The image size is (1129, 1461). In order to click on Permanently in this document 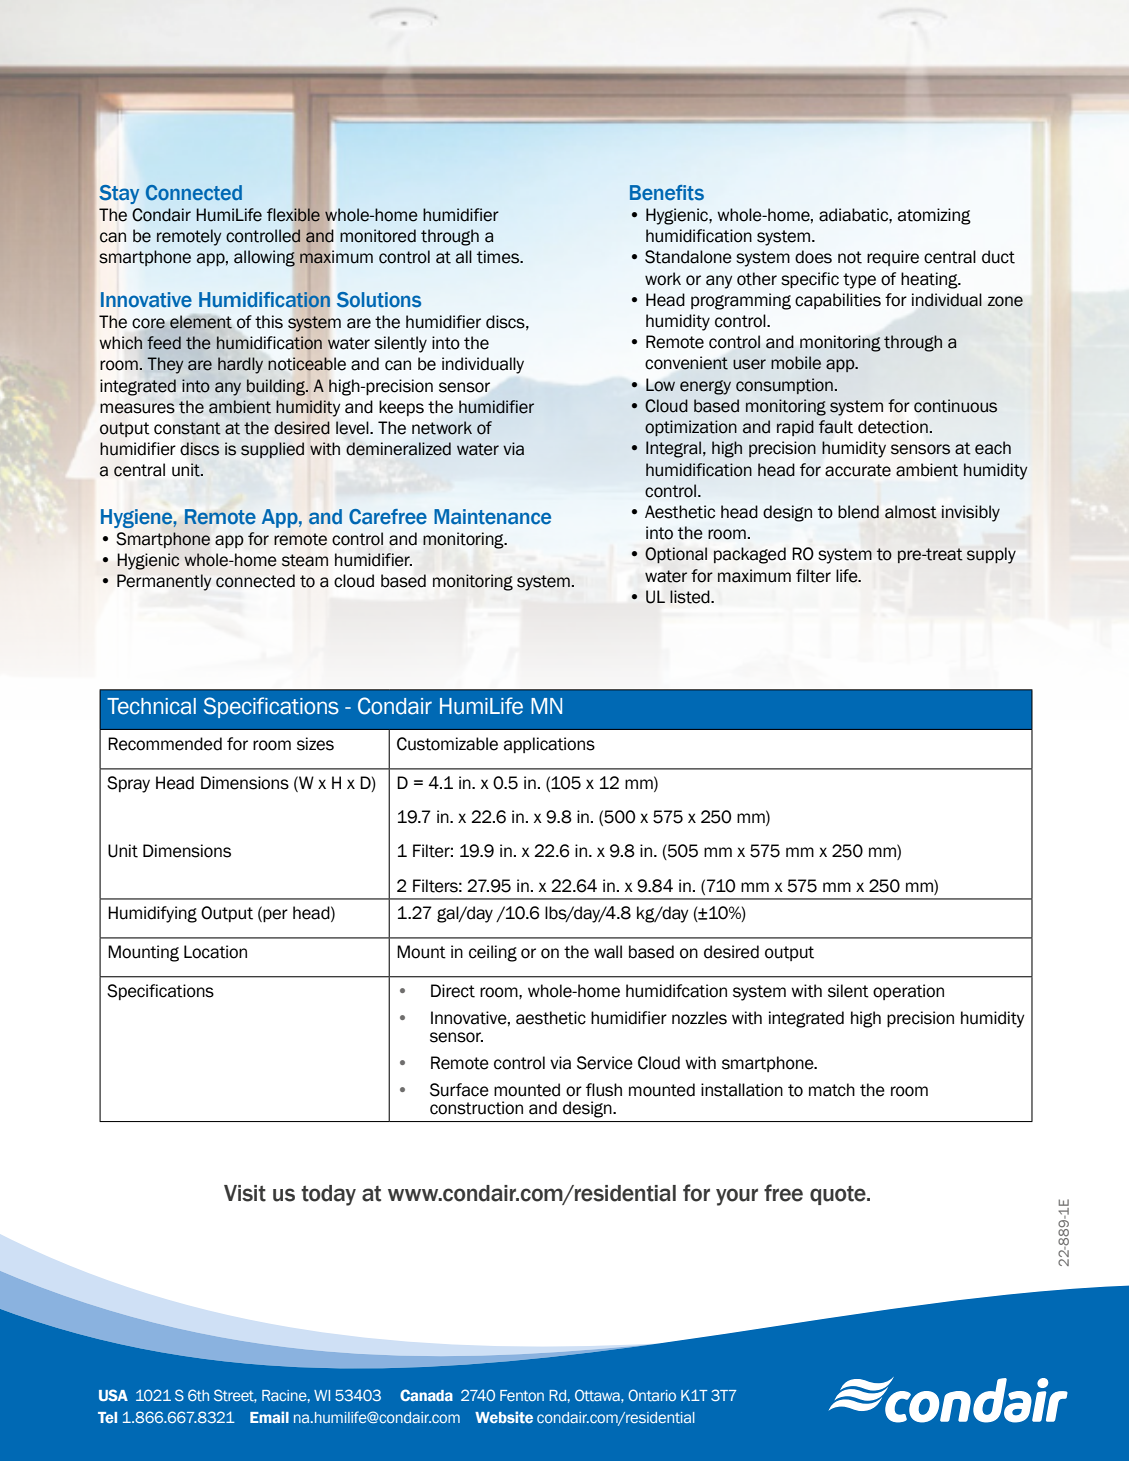, I will do `click(164, 582)`.
